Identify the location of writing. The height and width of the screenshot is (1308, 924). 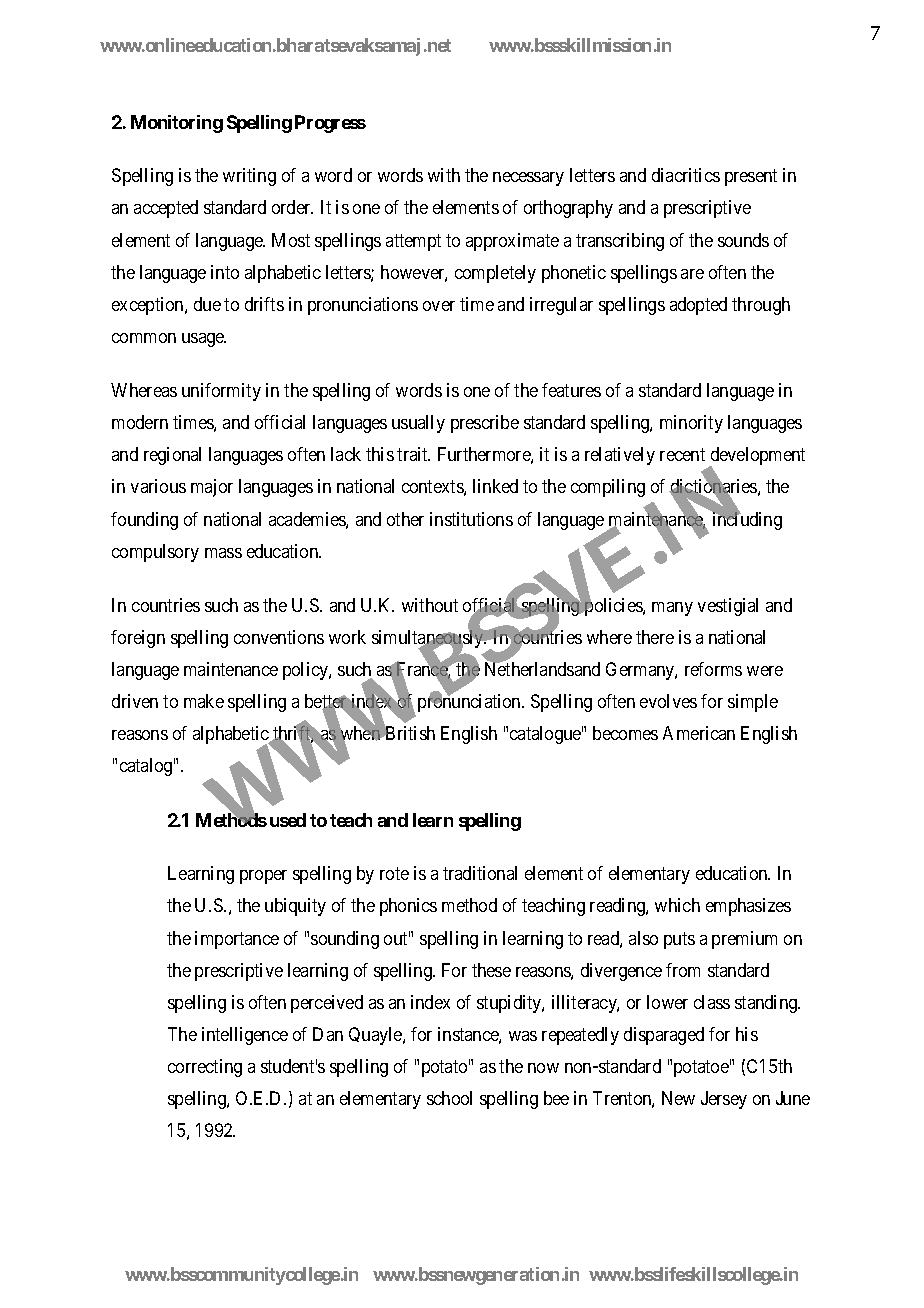
(249, 177).
